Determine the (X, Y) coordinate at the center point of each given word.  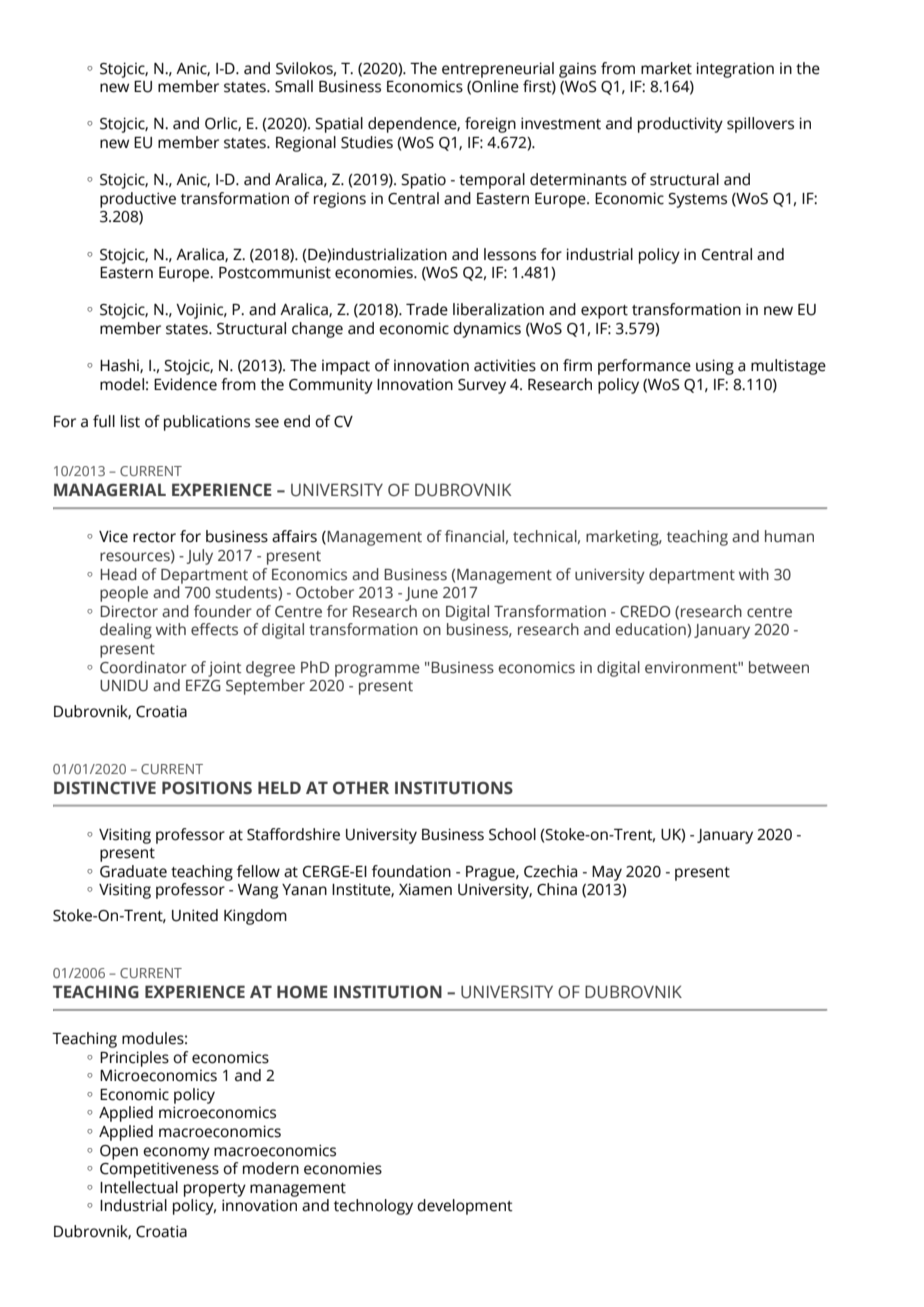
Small (294, 86)
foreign (490, 125)
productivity (680, 125)
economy (176, 1153)
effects (214, 629)
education (651, 629)
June (421, 594)
